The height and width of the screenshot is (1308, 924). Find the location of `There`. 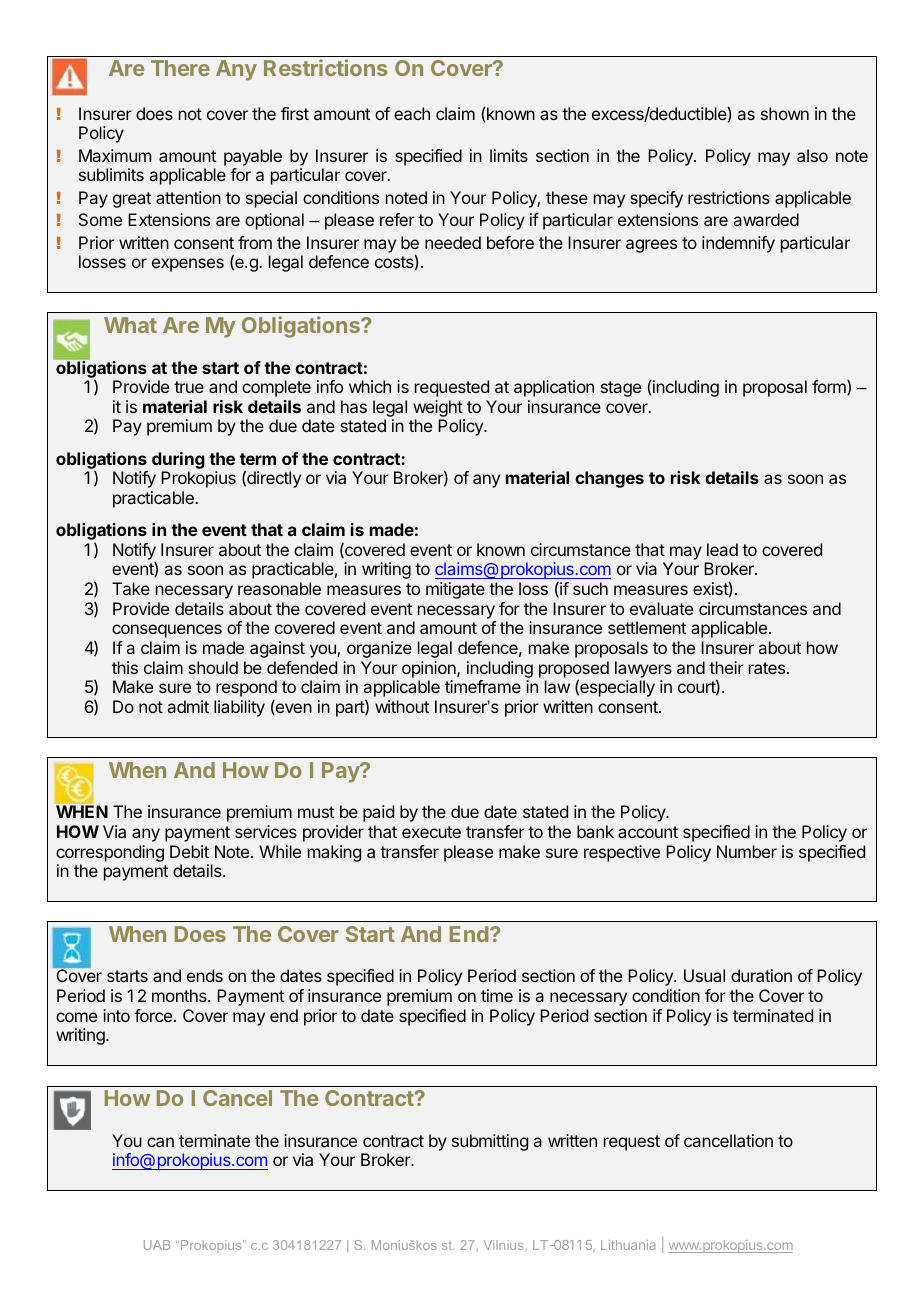

There is located at coordinates (180, 68).
